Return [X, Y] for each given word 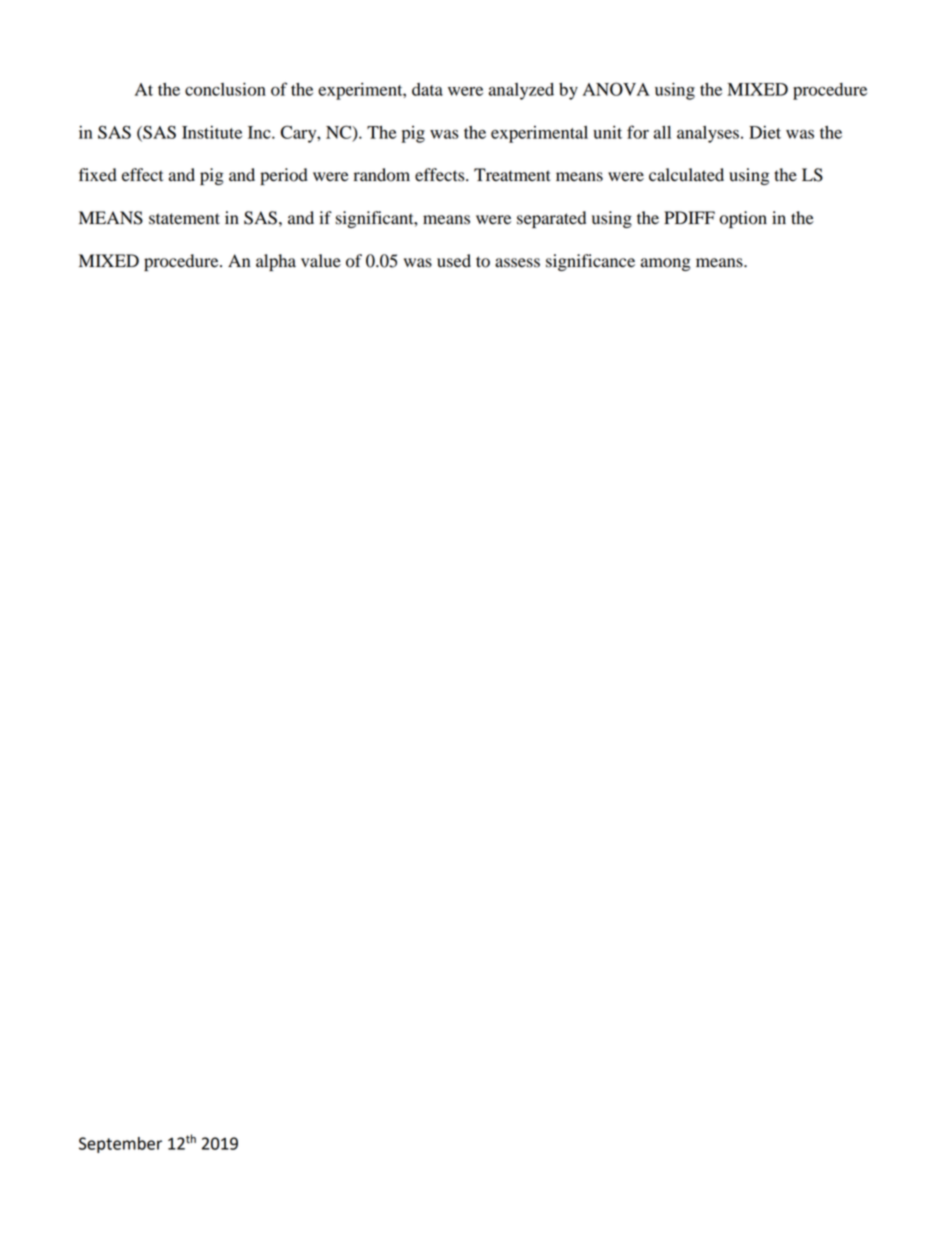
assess [517, 263]
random [381, 175]
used [454, 261]
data [427, 89]
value [321, 261]
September [120, 1145]
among [666, 264]
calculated [686, 175]
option [743, 219]
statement [184, 219]
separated [551, 219]
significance [590, 262]
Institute [212, 132]
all [662, 132]
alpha [276, 262]
